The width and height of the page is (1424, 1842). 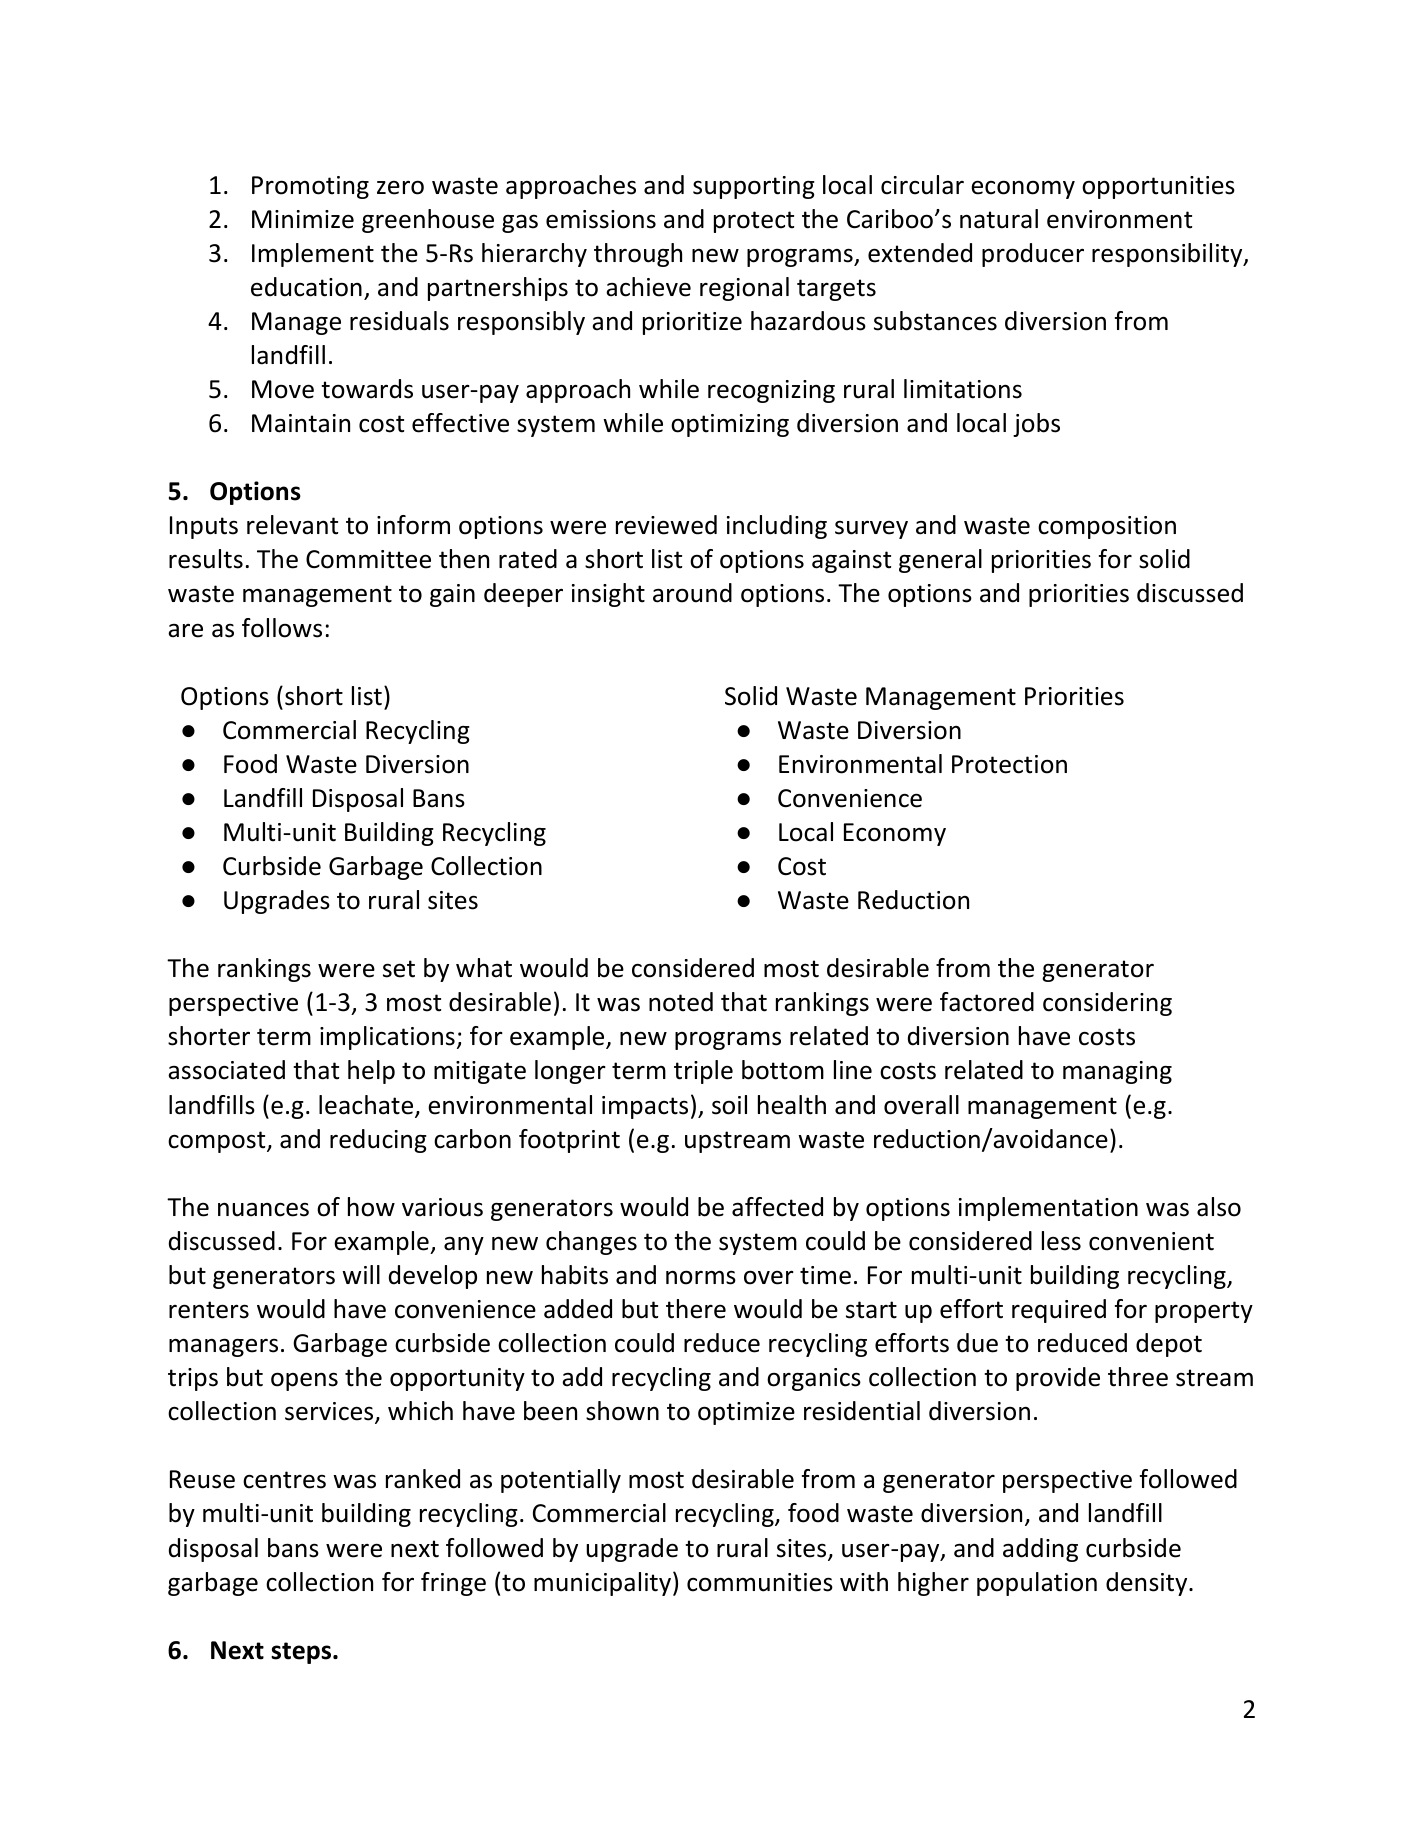 What do you see at coordinates (638, 255) in the page?
I see `through` at bounding box center [638, 255].
